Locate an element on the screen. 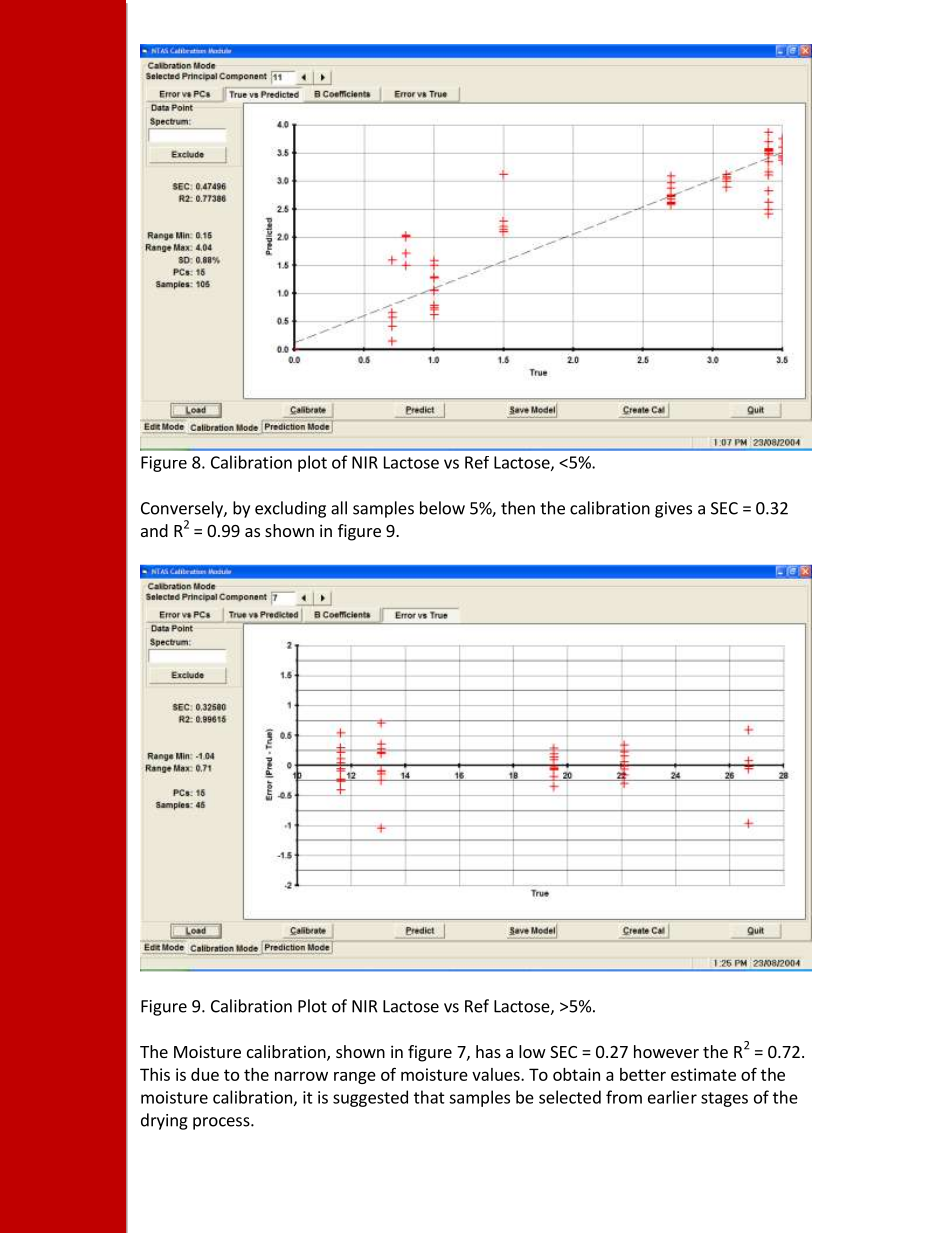 Image resolution: width=952 pixels, height=1233 pixels. due is located at coordinates (205, 1074).
